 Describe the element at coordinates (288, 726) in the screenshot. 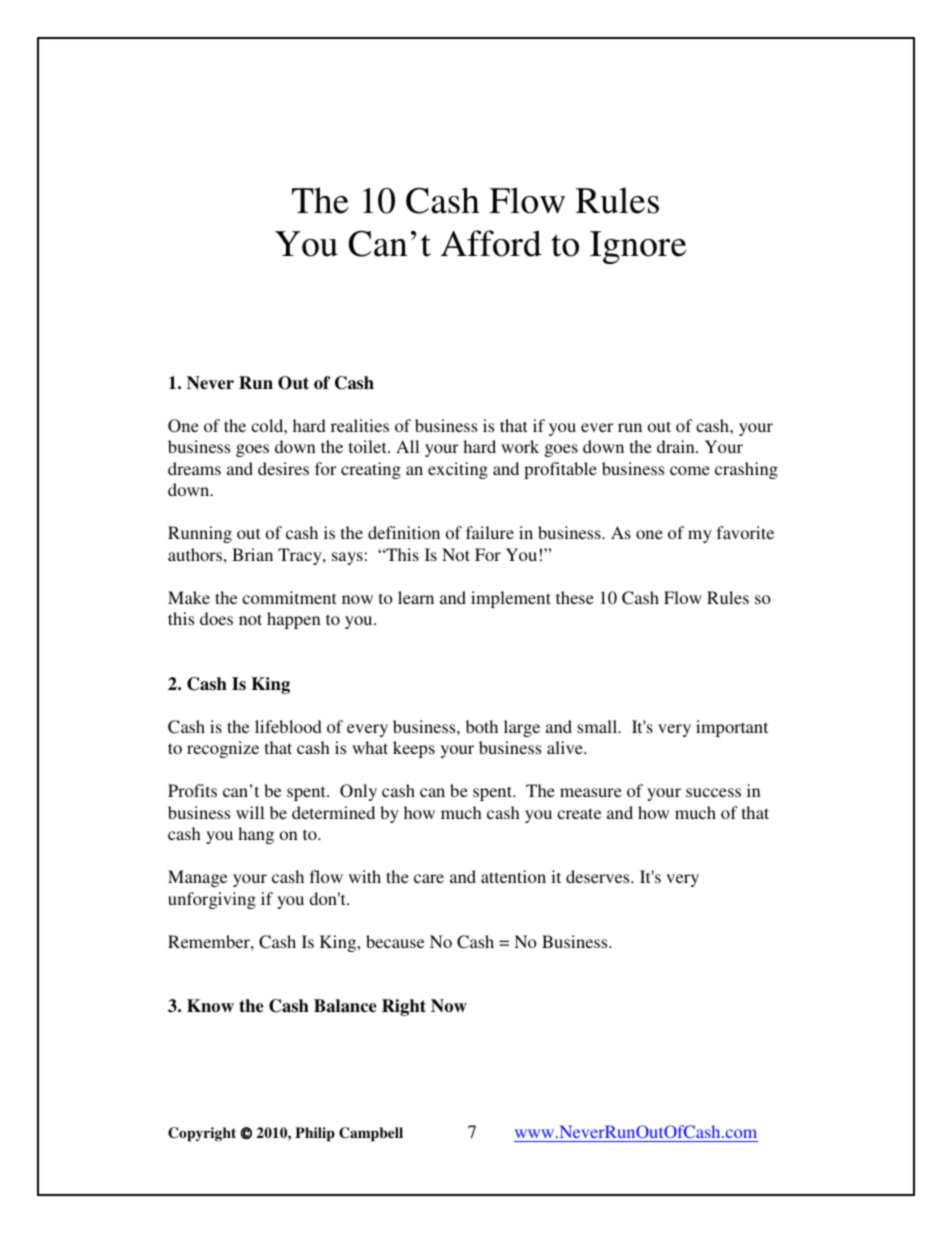

I see `lifeblood` at that location.
